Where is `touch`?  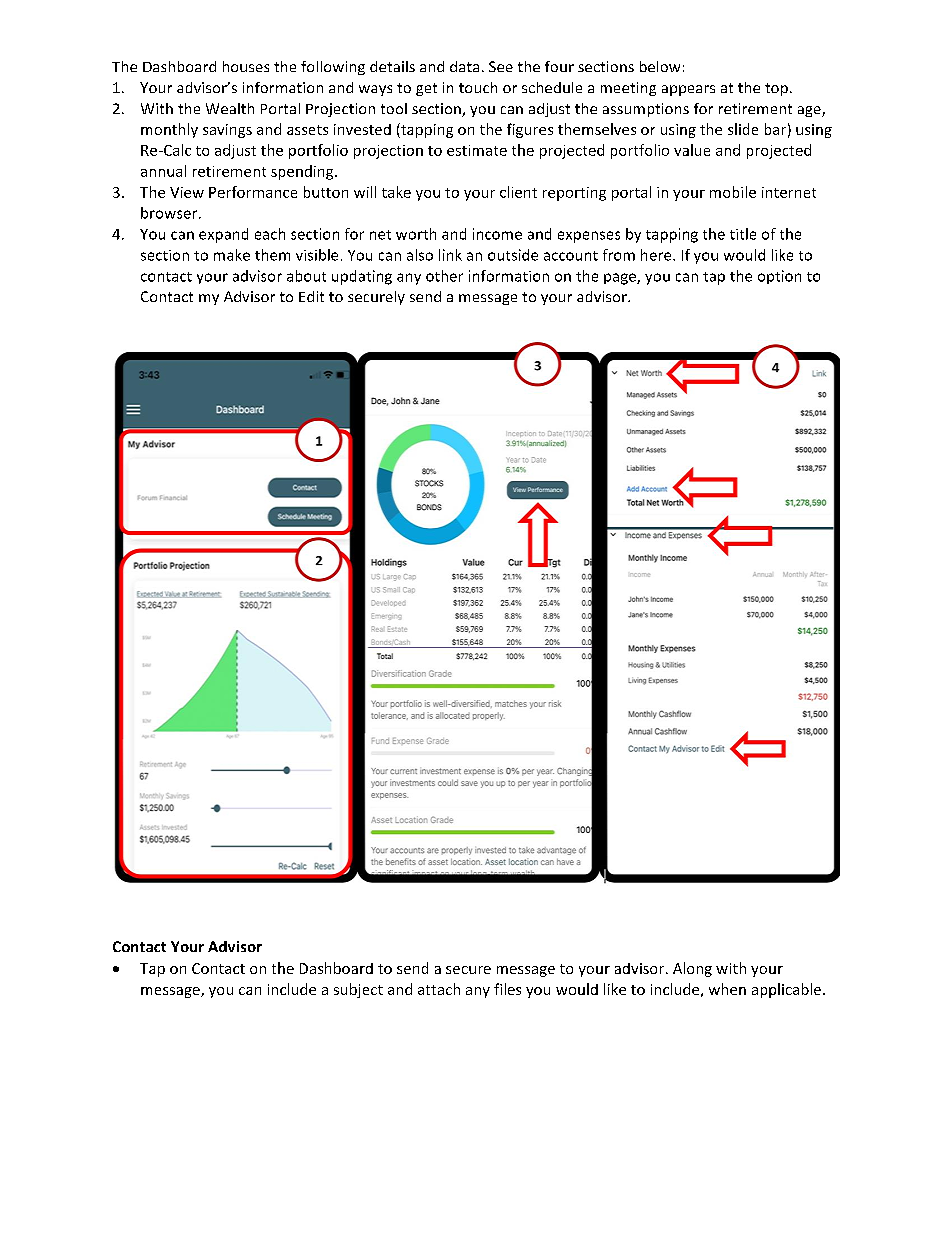 touch is located at coordinates (478, 87).
